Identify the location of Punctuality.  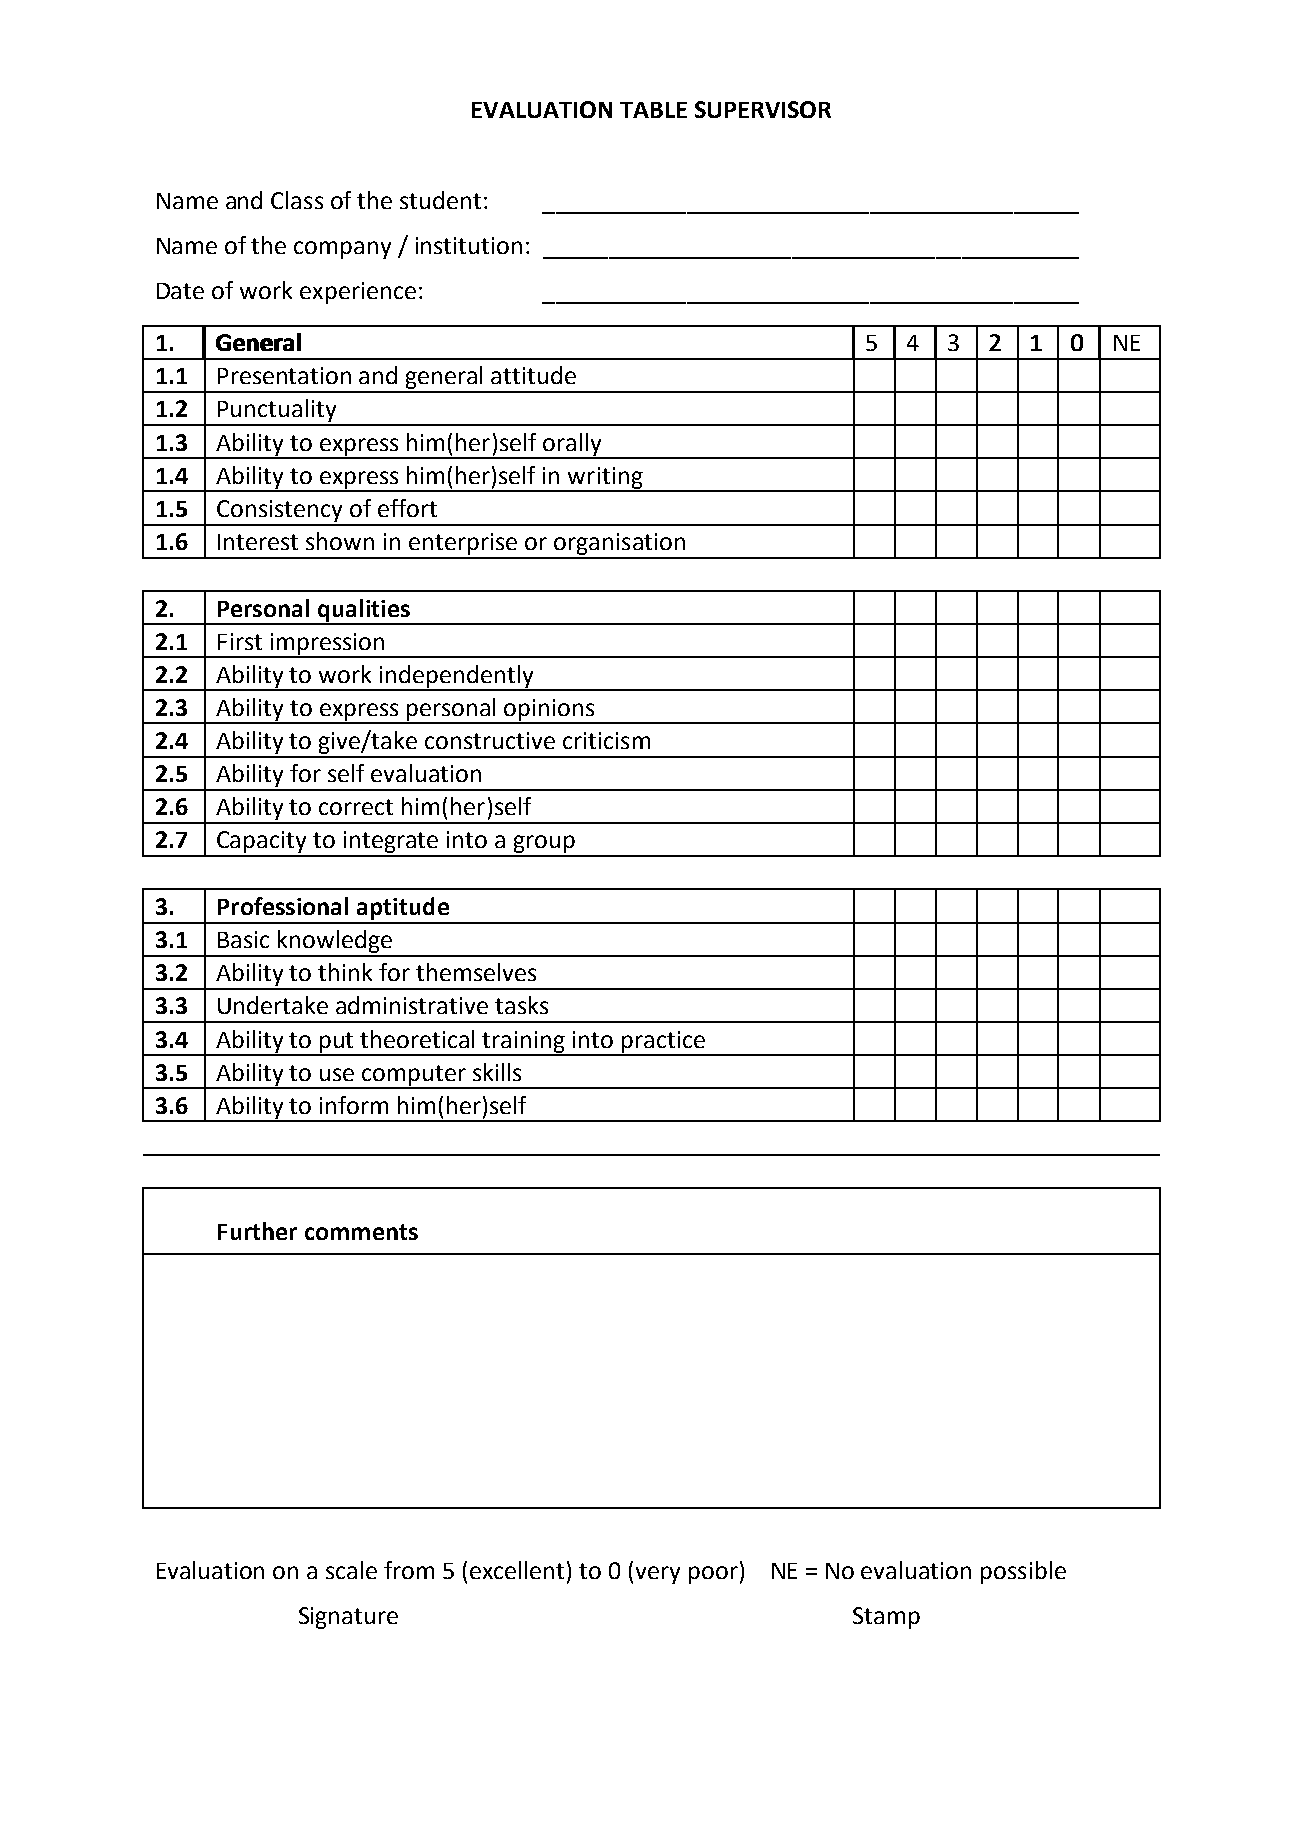
(277, 412).
